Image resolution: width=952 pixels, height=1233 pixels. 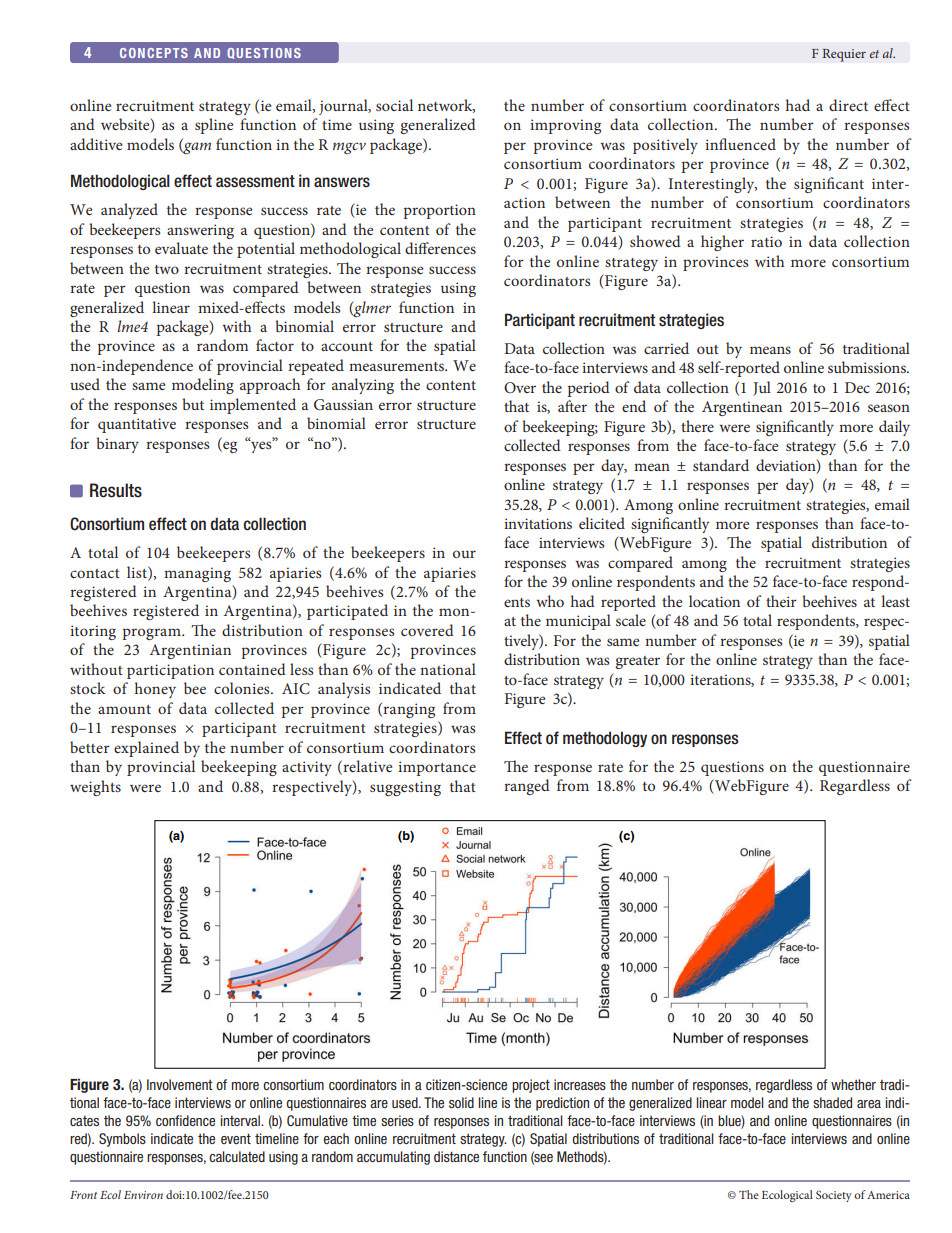 What do you see at coordinates (527, 787) in the screenshot?
I see `ranged` at bounding box center [527, 787].
